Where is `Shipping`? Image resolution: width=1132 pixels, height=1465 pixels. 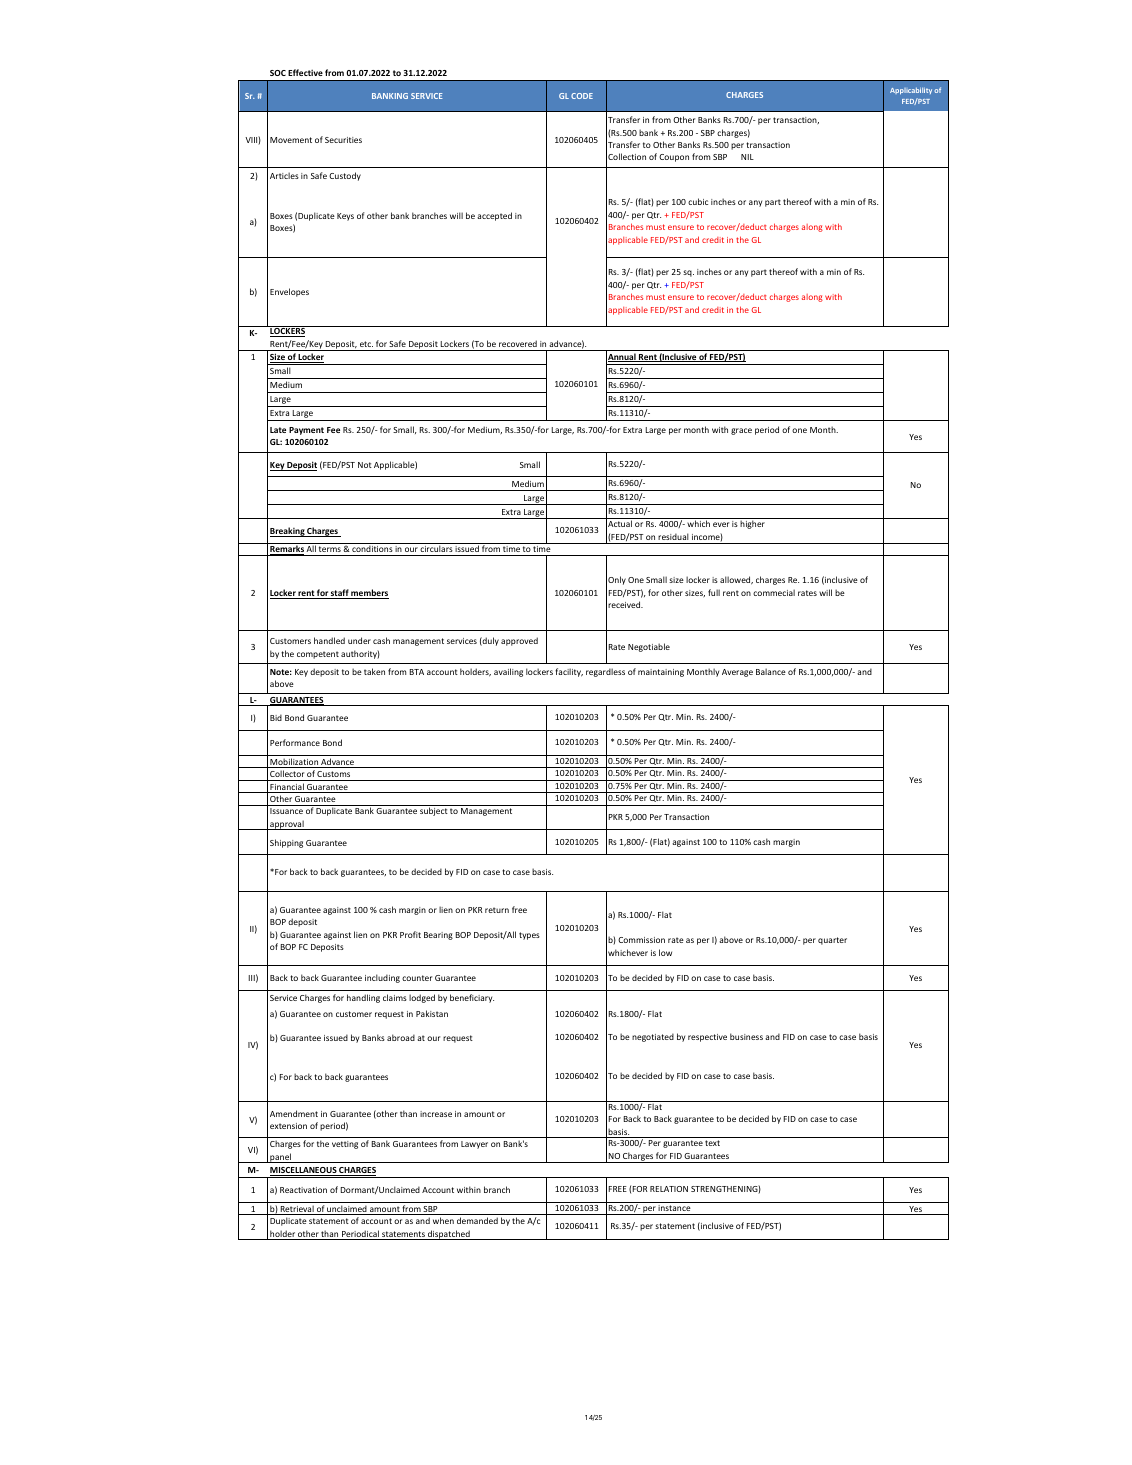
Shipping is located at coordinates (286, 843).
